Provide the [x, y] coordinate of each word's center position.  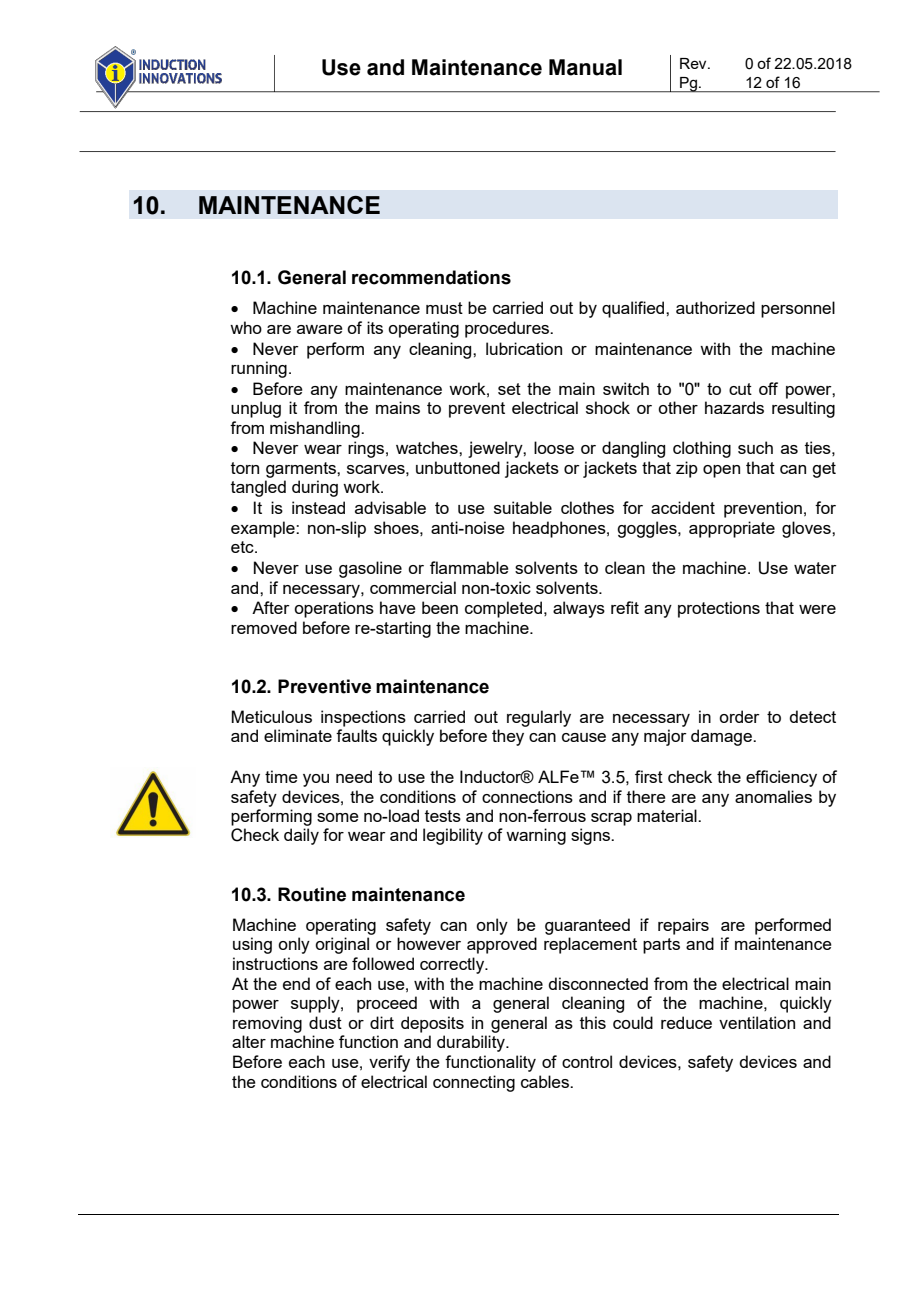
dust [325, 1022]
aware [320, 329]
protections [719, 609]
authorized [715, 307]
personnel [798, 309]
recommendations [431, 277]
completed [505, 609]
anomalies [773, 796]
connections [527, 796]
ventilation [757, 1022]
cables [546, 1081]
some [338, 817]
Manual [585, 67]
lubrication [524, 348]
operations [334, 609]
